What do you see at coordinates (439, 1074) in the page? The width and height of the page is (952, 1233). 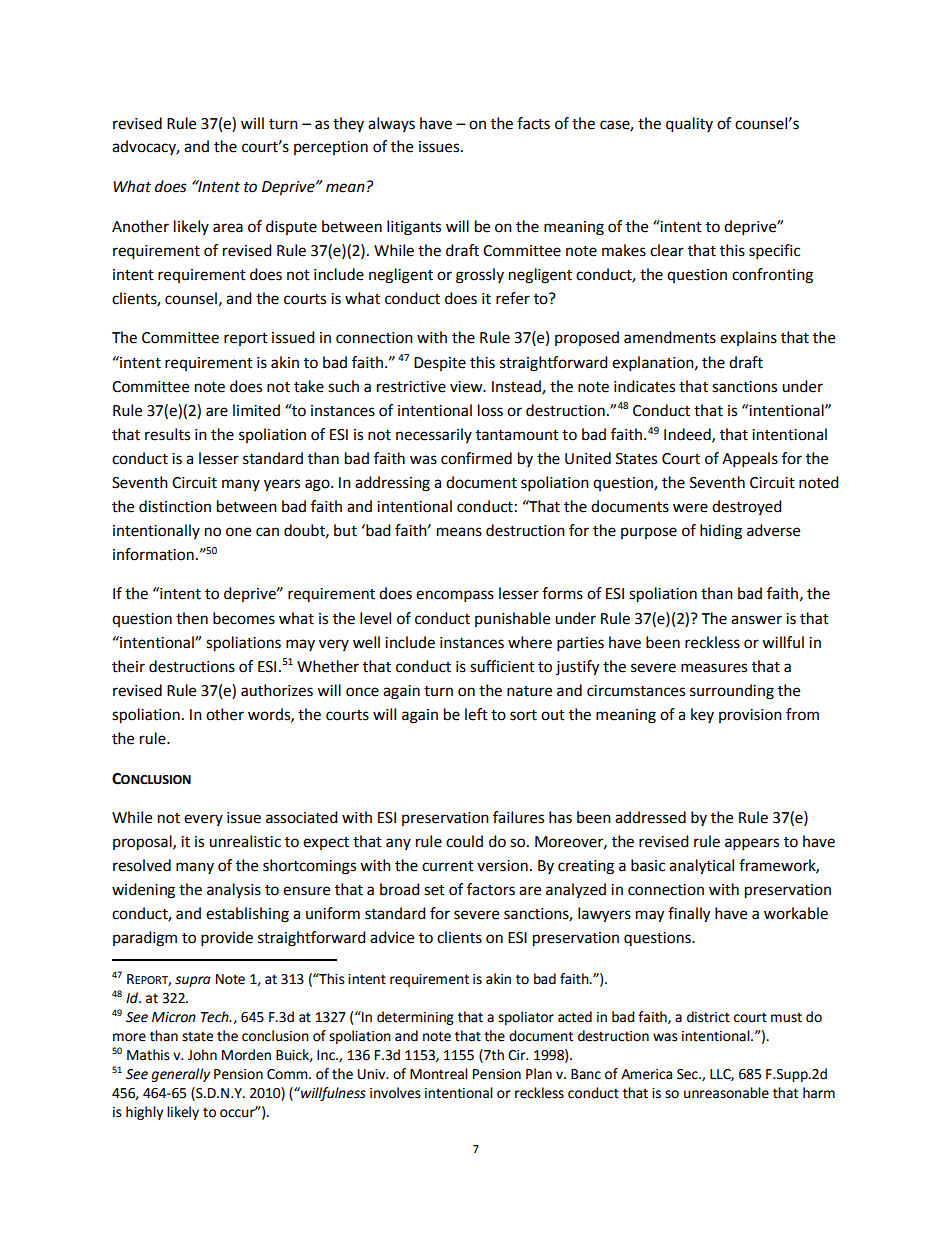 I see `Montreal` at bounding box center [439, 1074].
